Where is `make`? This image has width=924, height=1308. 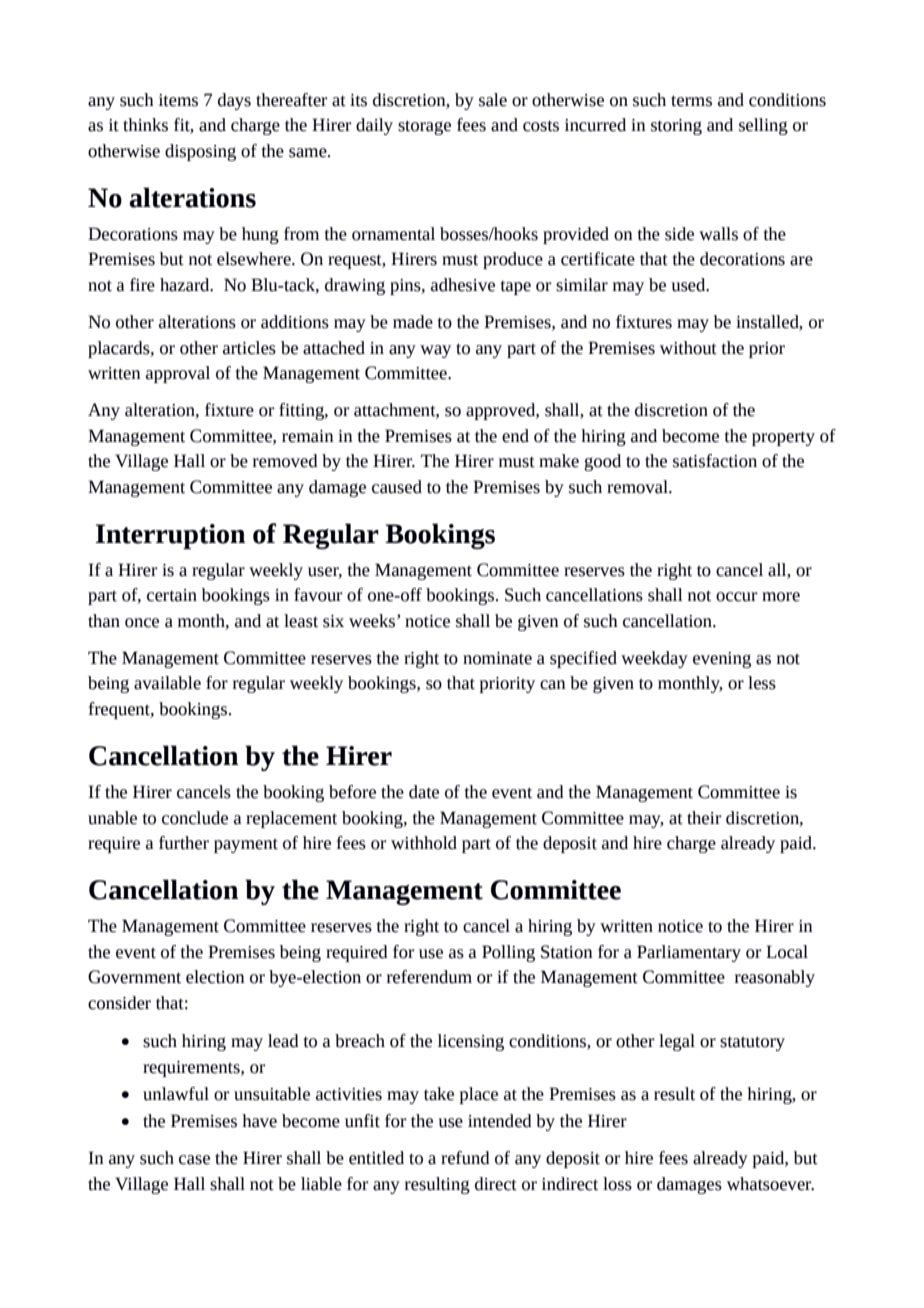
make is located at coordinates (559, 461).
